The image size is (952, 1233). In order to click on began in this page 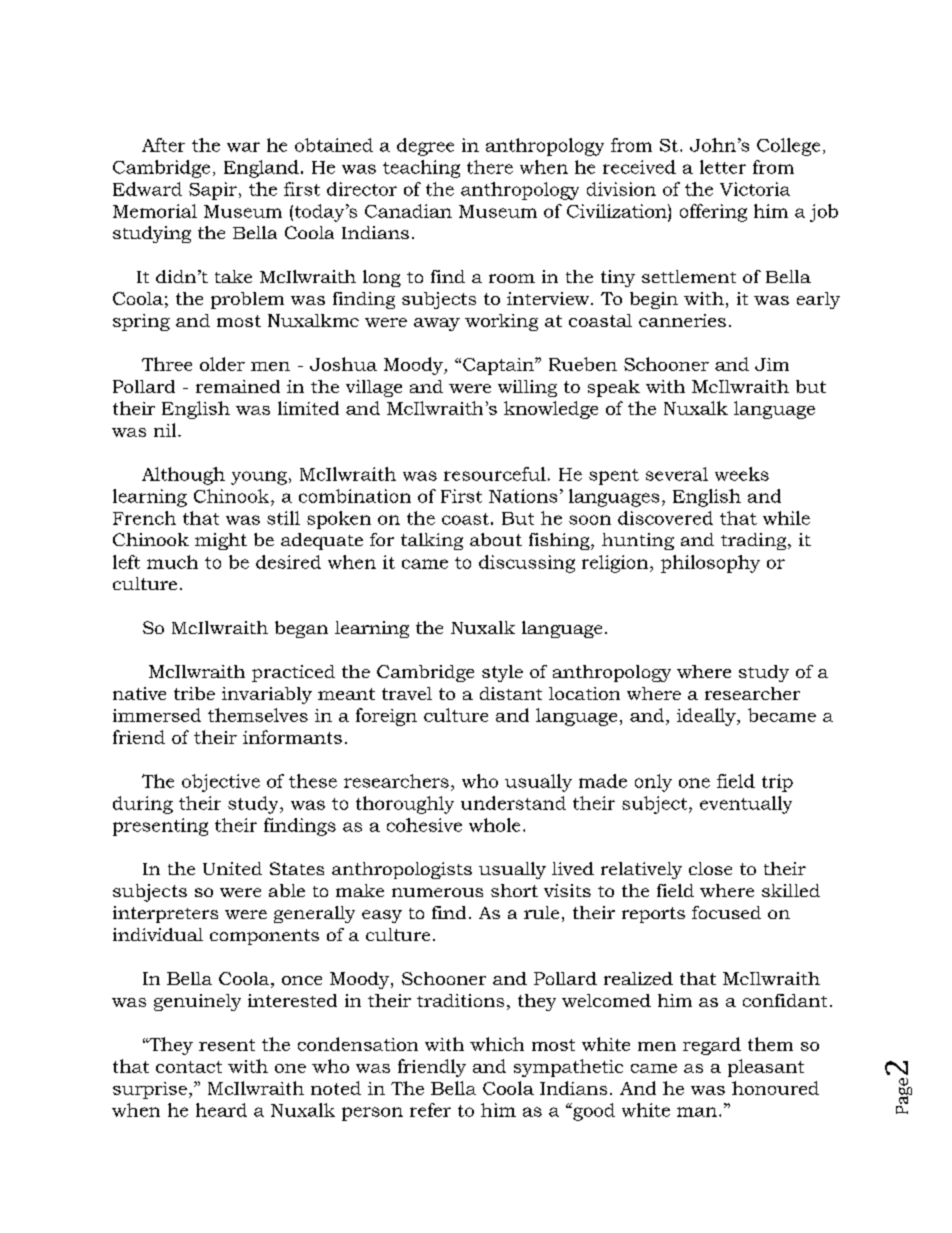, I will do `click(301, 629)`.
